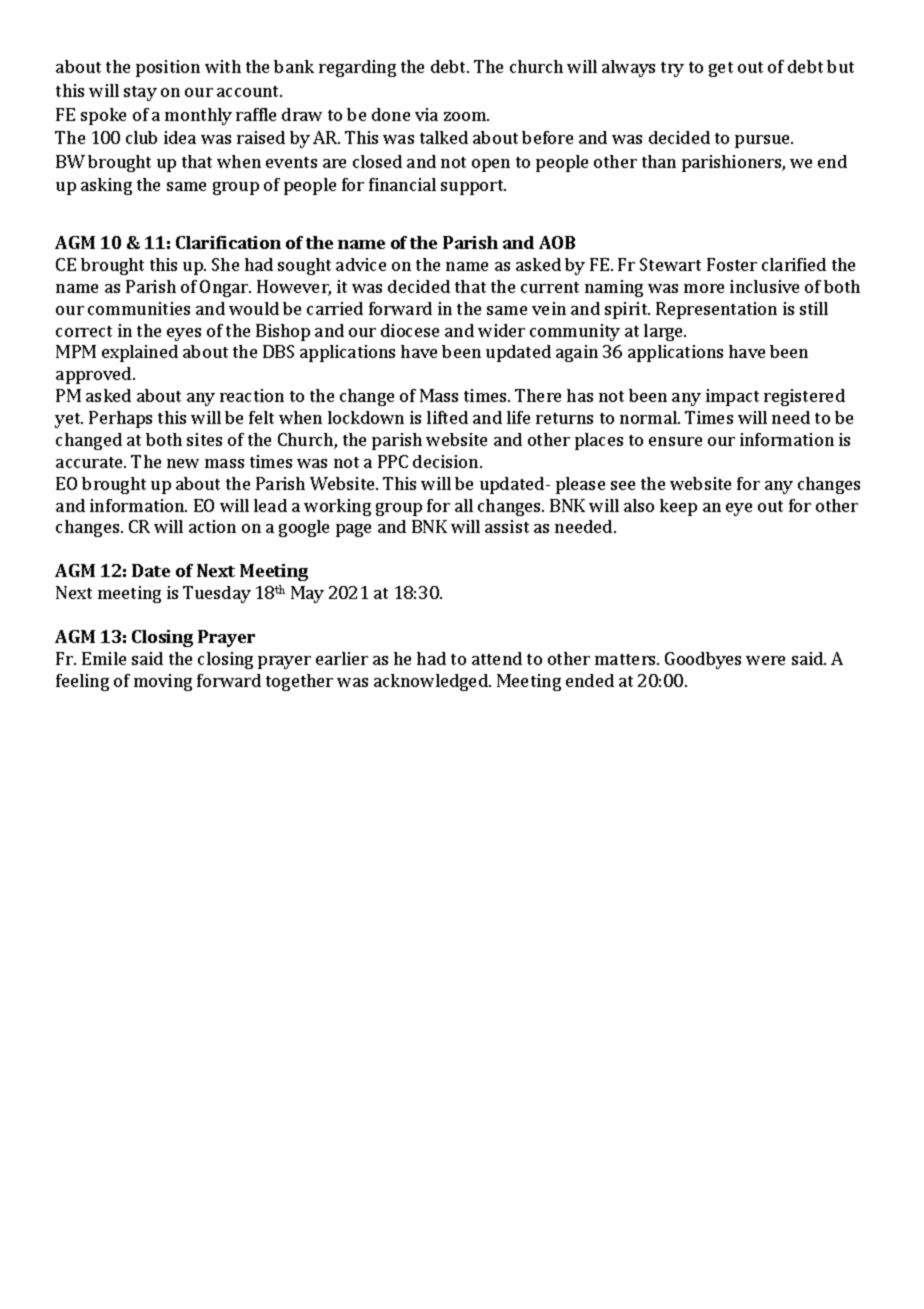 The image size is (924, 1309). What do you see at coordinates (497, 658) in the page?
I see `attend` at bounding box center [497, 658].
